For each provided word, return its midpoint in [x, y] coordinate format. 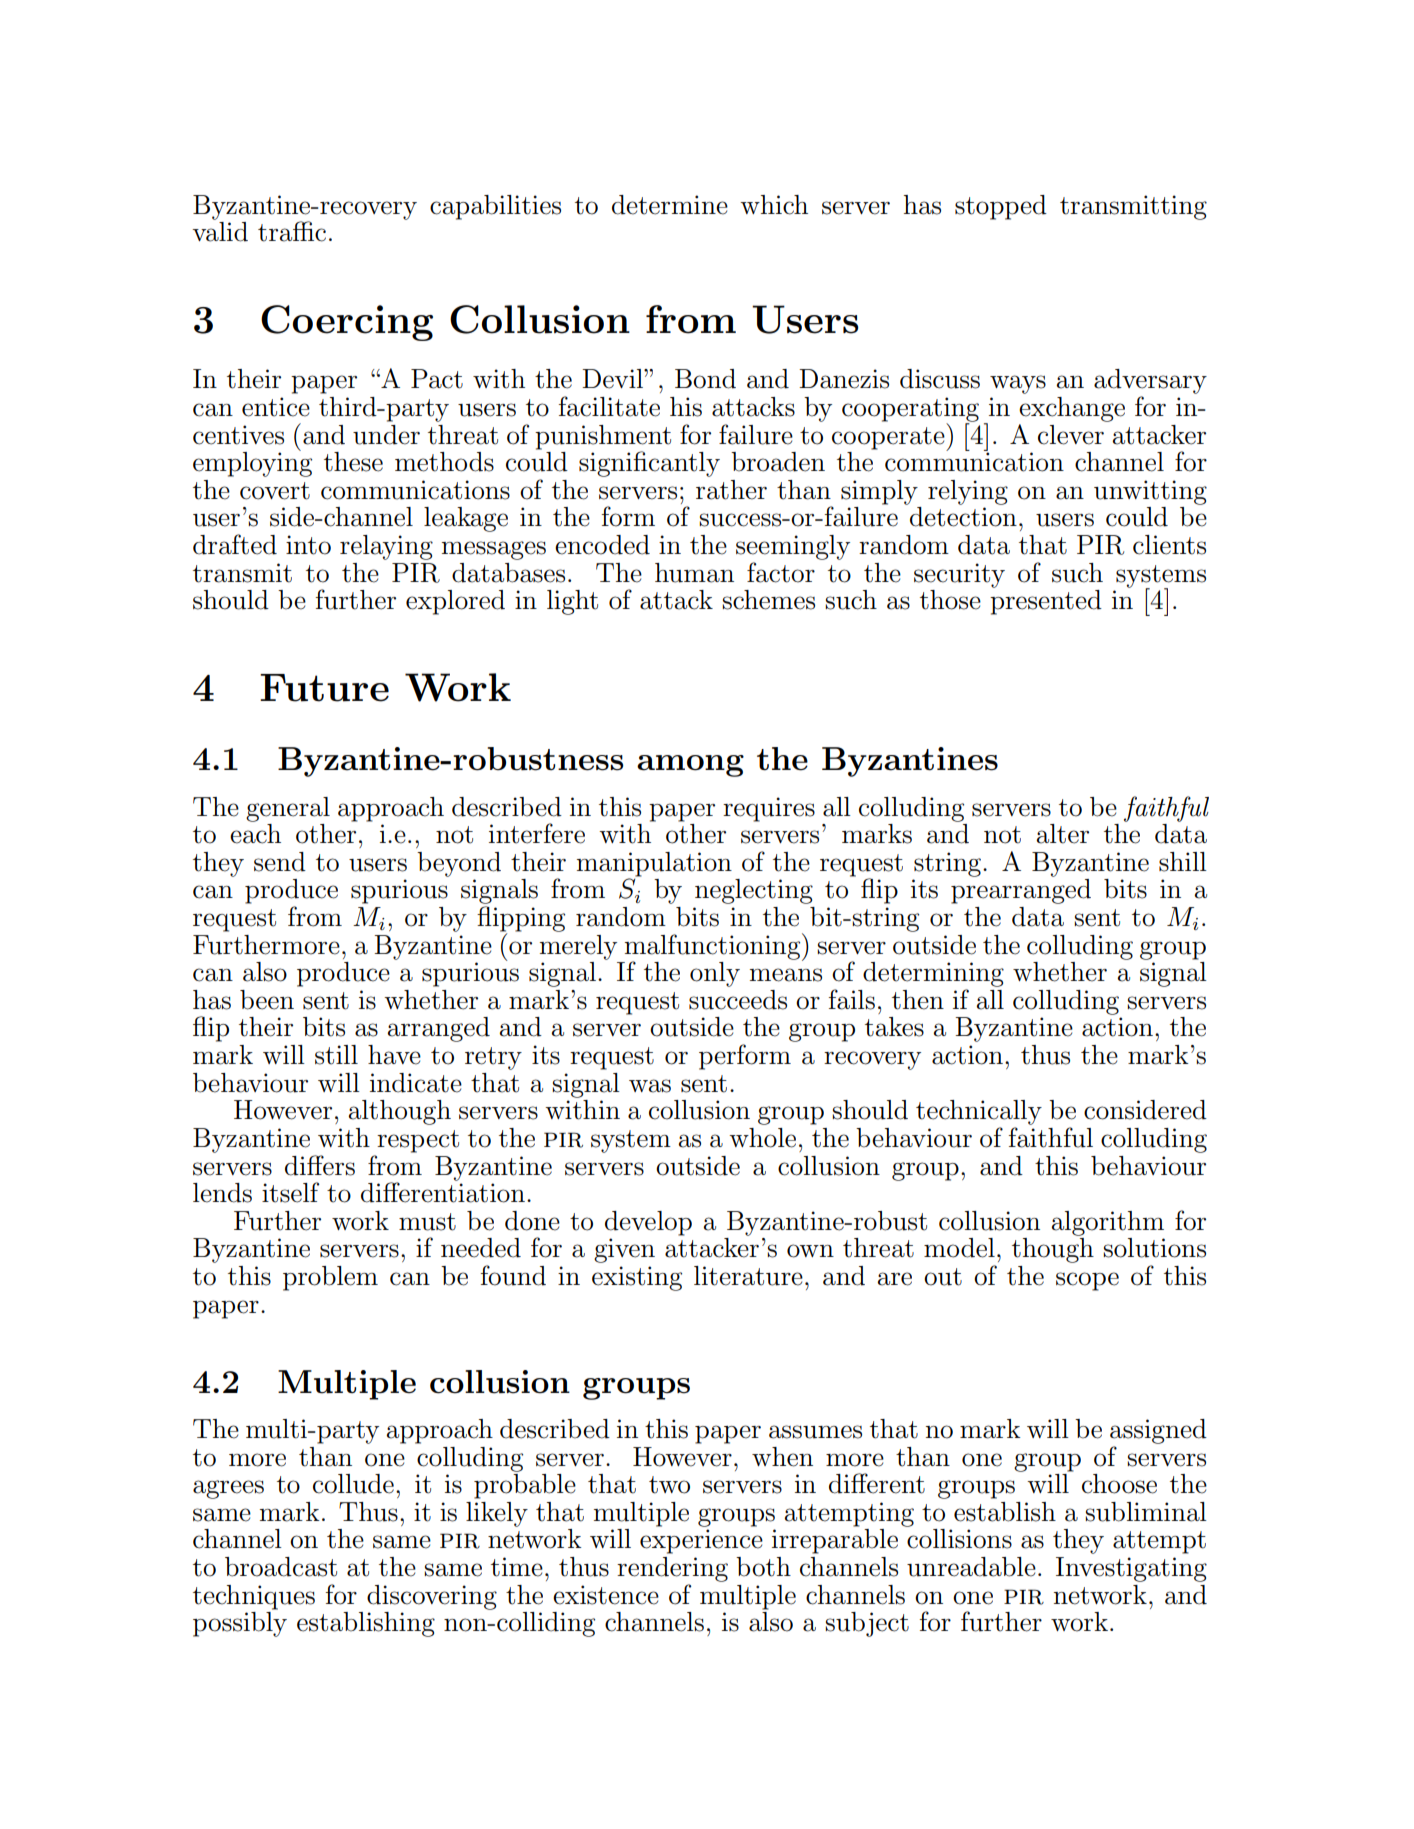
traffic [292, 231]
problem [330, 1278]
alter [1062, 834]
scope [1087, 1281]
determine [670, 205]
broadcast [281, 1567]
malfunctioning [714, 947]
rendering [672, 1569]
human [694, 573]
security [959, 575]
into [308, 545]
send [280, 862]
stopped [1001, 207]
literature [748, 1276]
